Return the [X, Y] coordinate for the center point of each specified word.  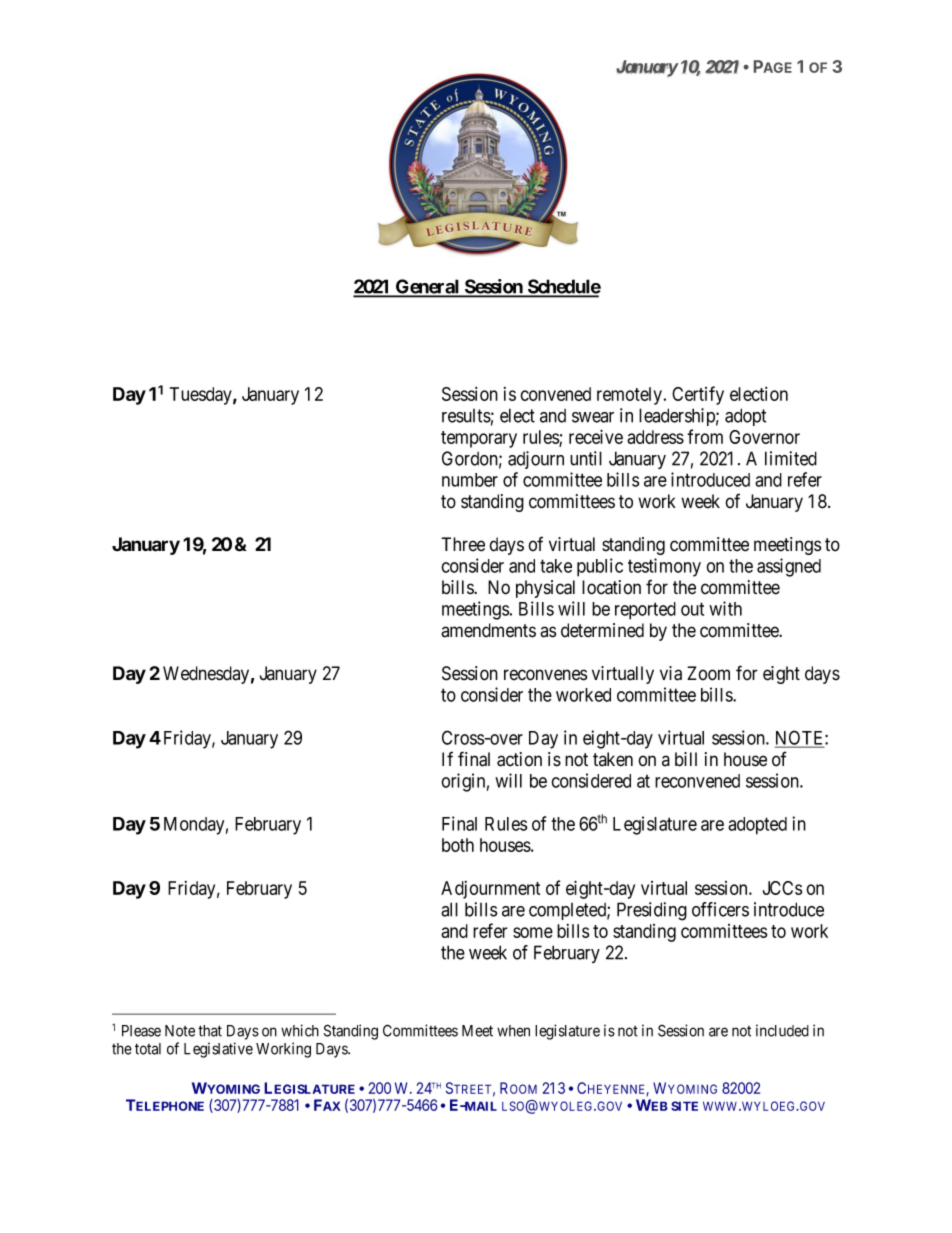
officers [720, 909]
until [586, 458]
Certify [698, 395]
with [725, 608]
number [470, 480]
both [458, 845]
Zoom [708, 673]
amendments [488, 630]
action [519, 759]
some [533, 932]
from [705, 436]
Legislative [218, 1050]
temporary [479, 439]
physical [545, 589]
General [428, 287]
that [210, 1031]
